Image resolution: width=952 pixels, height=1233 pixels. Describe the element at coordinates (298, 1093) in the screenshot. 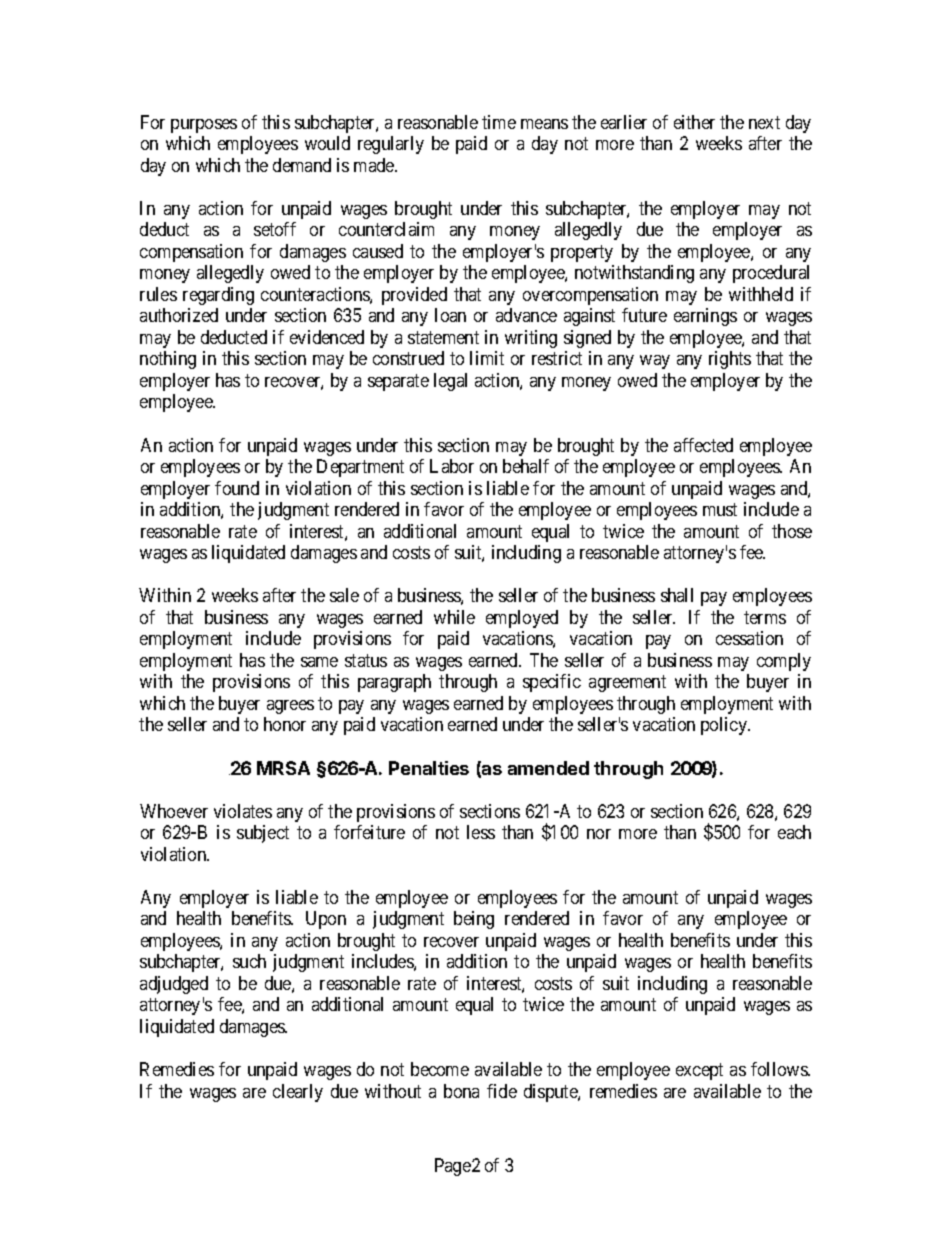

I see `clearly` at that location.
